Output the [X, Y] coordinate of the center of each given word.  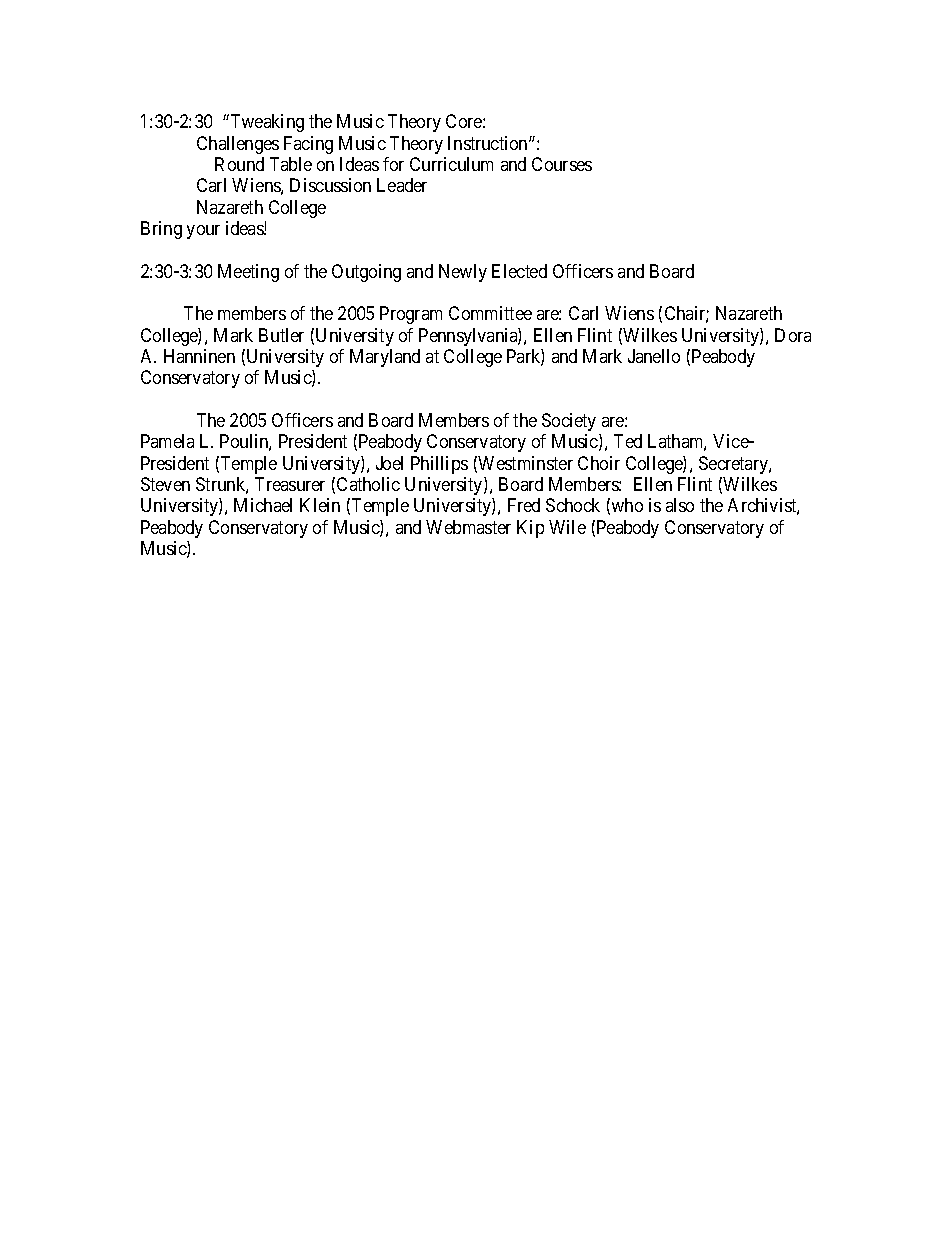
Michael [263, 505]
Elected [519, 271]
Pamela [167, 441]
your [203, 232]
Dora [793, 335]
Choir [599, 463]
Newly [463, 273]
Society [569, 422]
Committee [490, 313]
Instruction [489, 143]
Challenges [238, 145]
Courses [562, 164]
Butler [281, 335]
